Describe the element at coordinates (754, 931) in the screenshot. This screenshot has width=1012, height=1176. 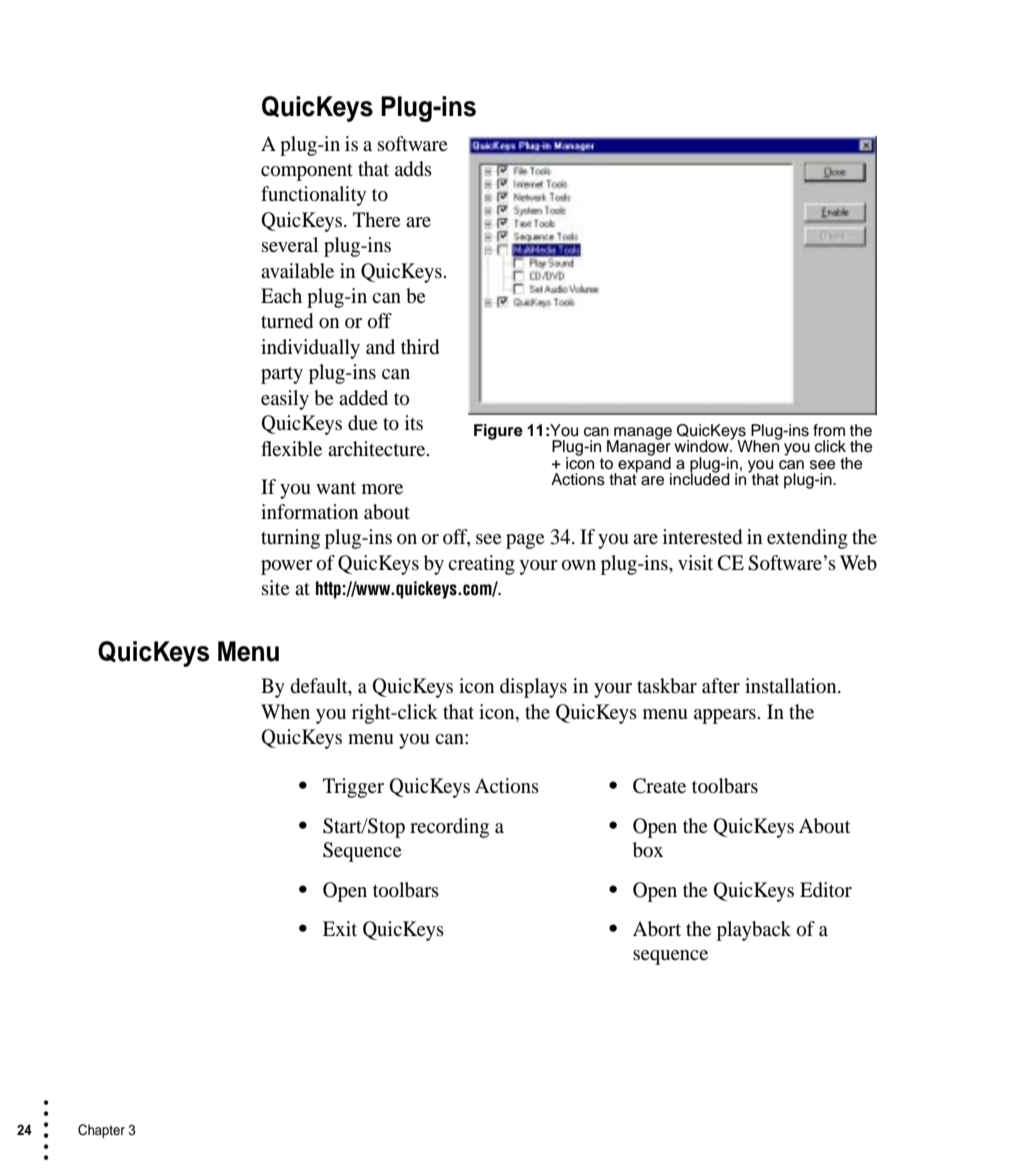
I see `playback` at that location.
